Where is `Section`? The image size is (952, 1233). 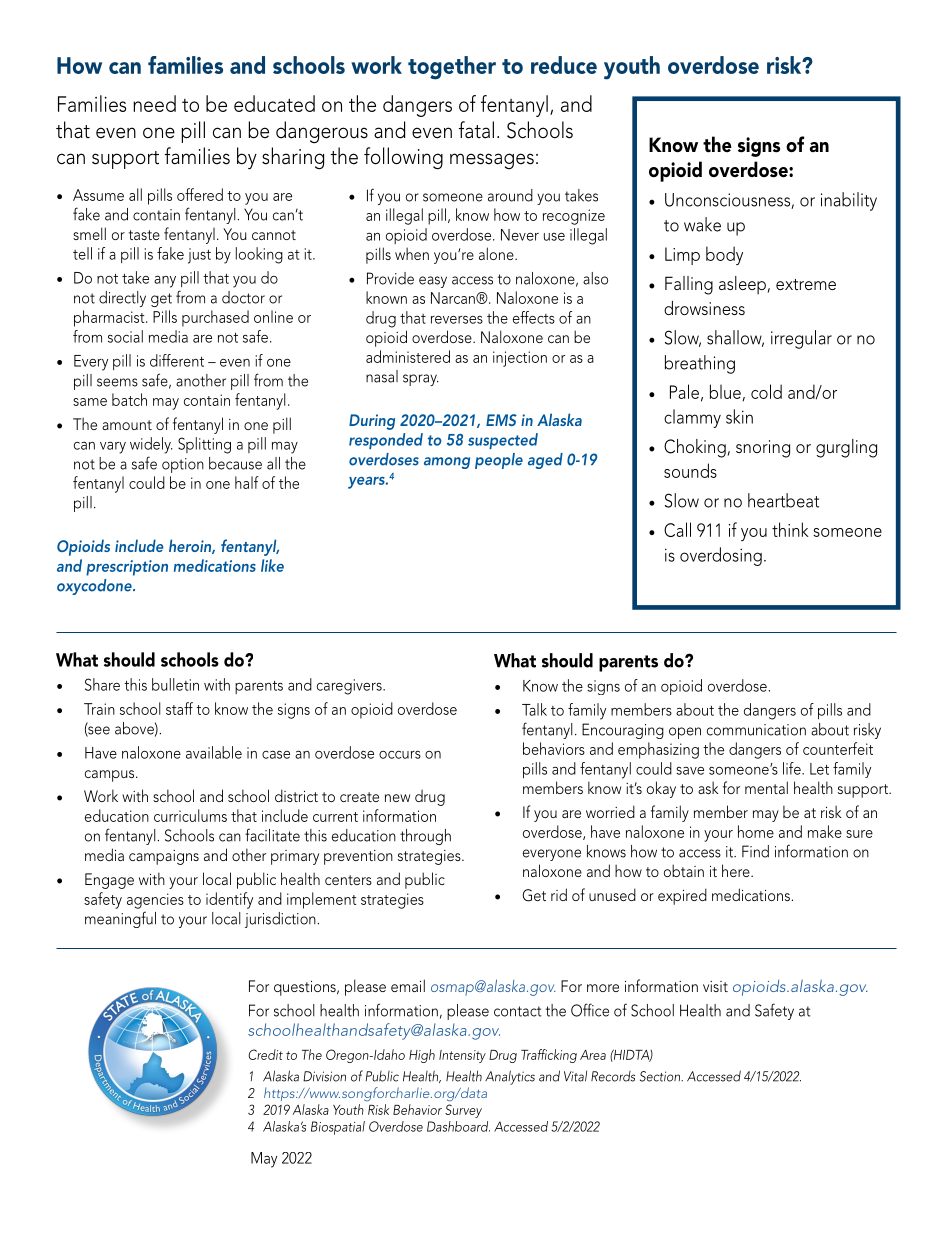
Section is located at coordinates (661, 1076).
